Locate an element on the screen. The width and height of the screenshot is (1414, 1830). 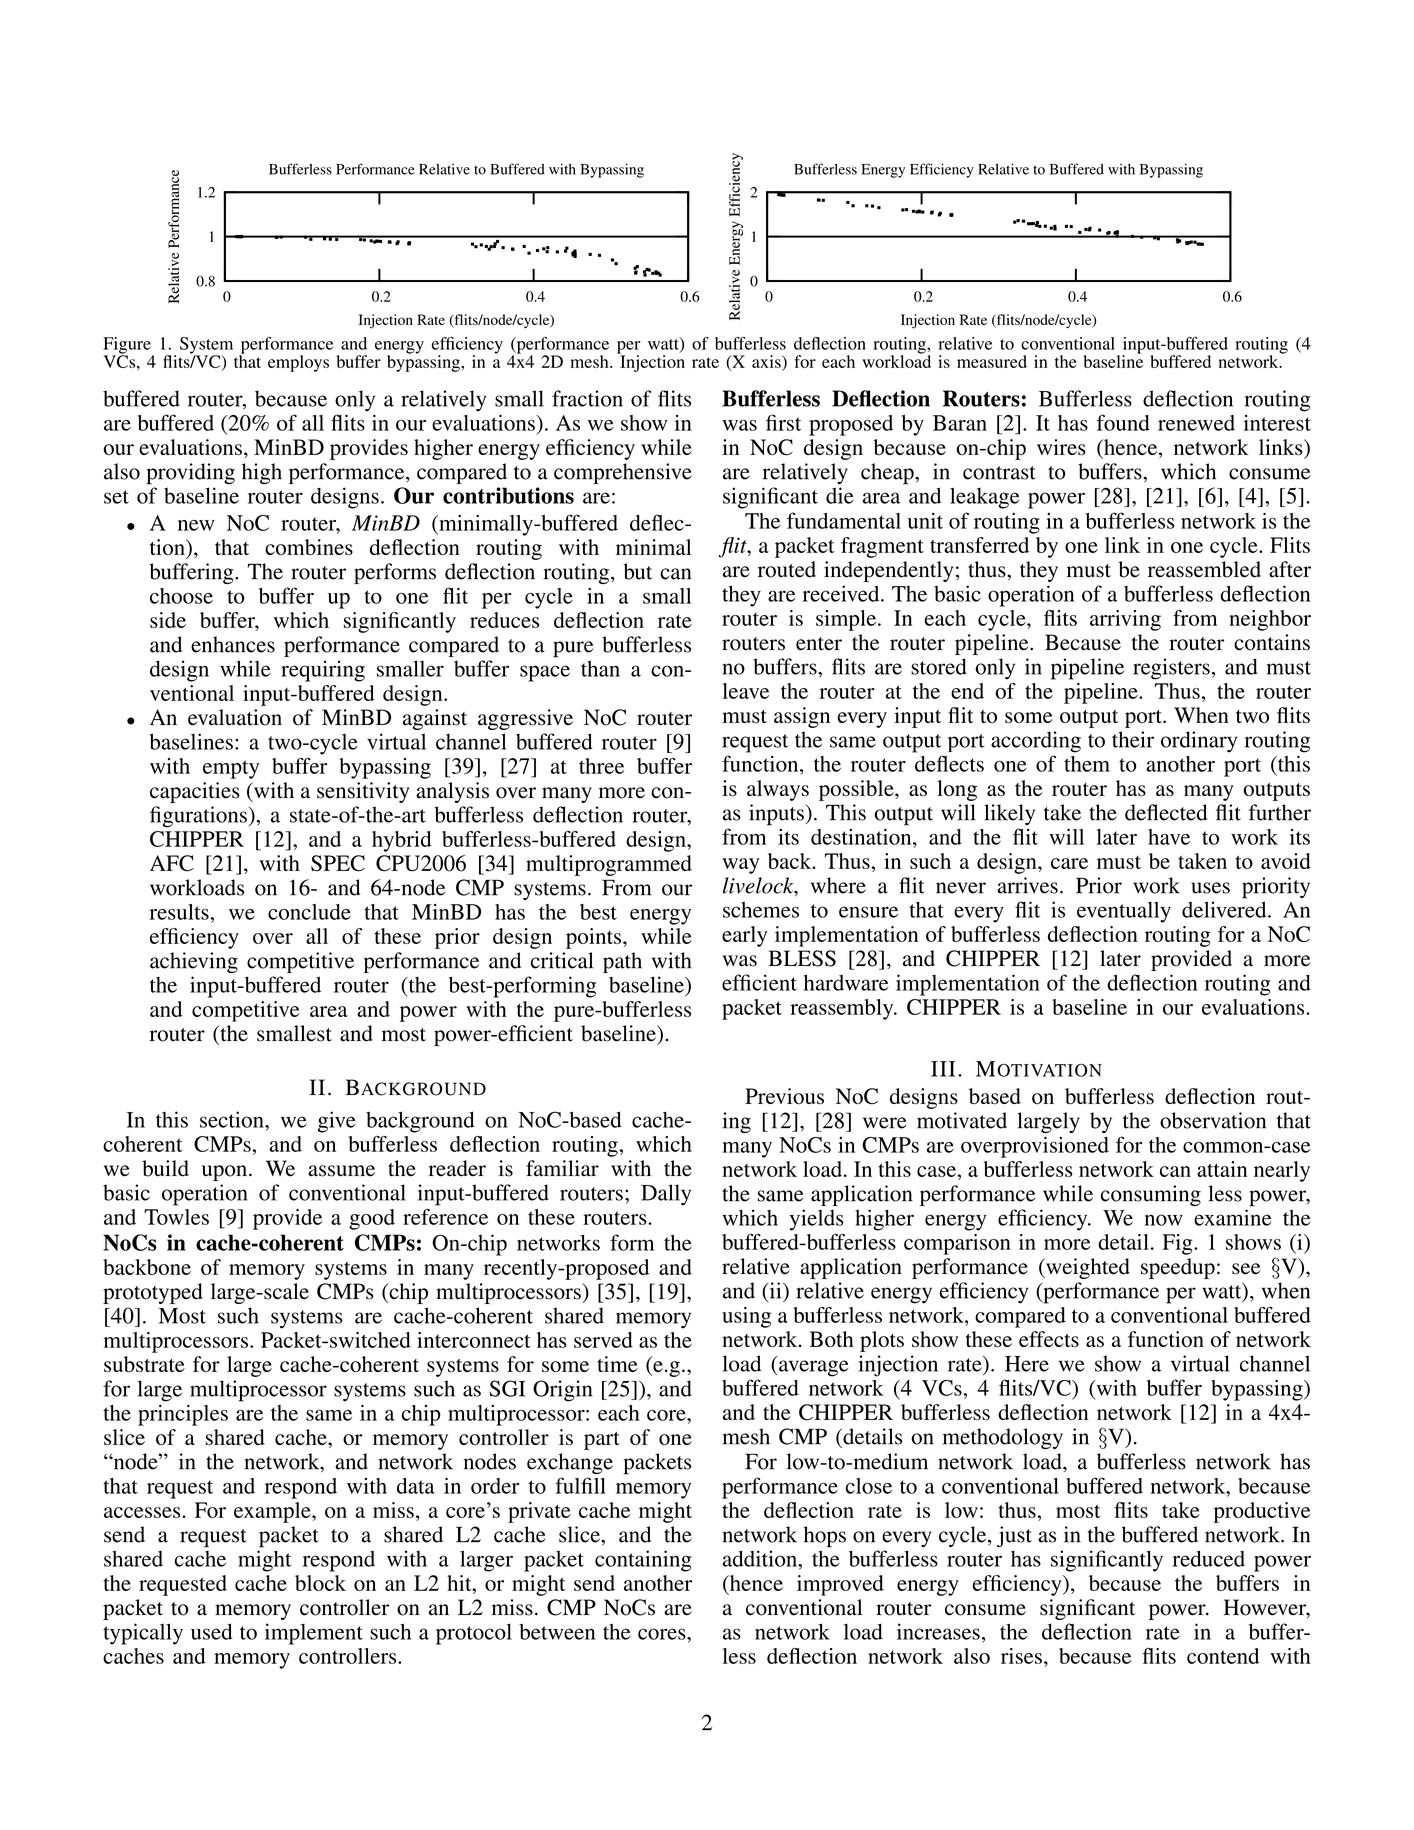
axis is located at coordinates (767, 361).
